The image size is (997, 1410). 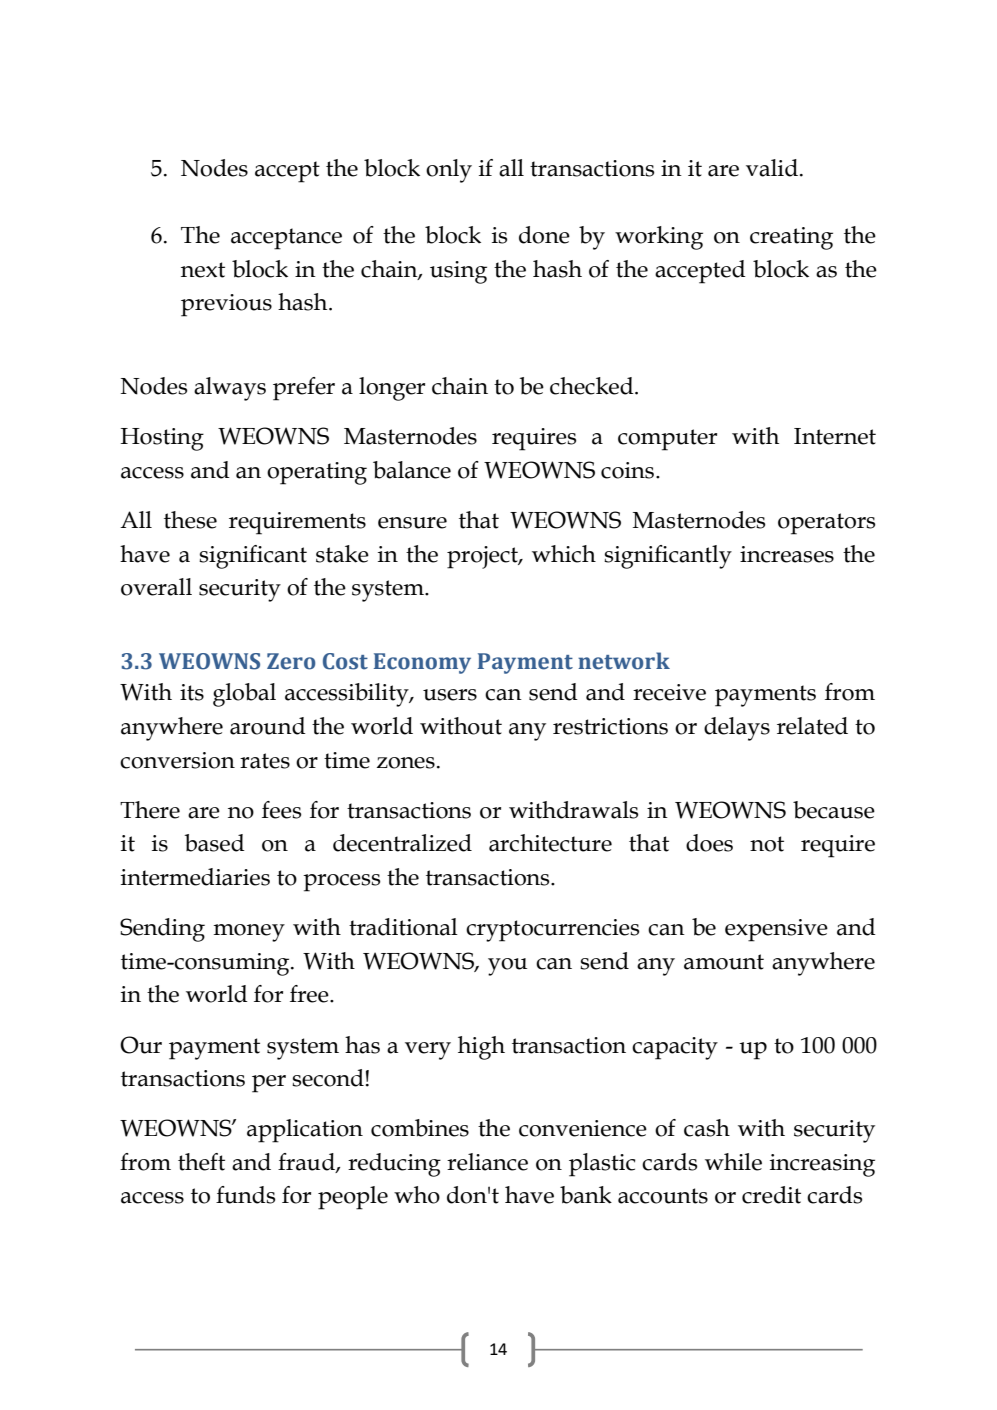 What do you see at coordinates (737, 729) in the image?
I see `delays` at bounding box center [737, 729].
